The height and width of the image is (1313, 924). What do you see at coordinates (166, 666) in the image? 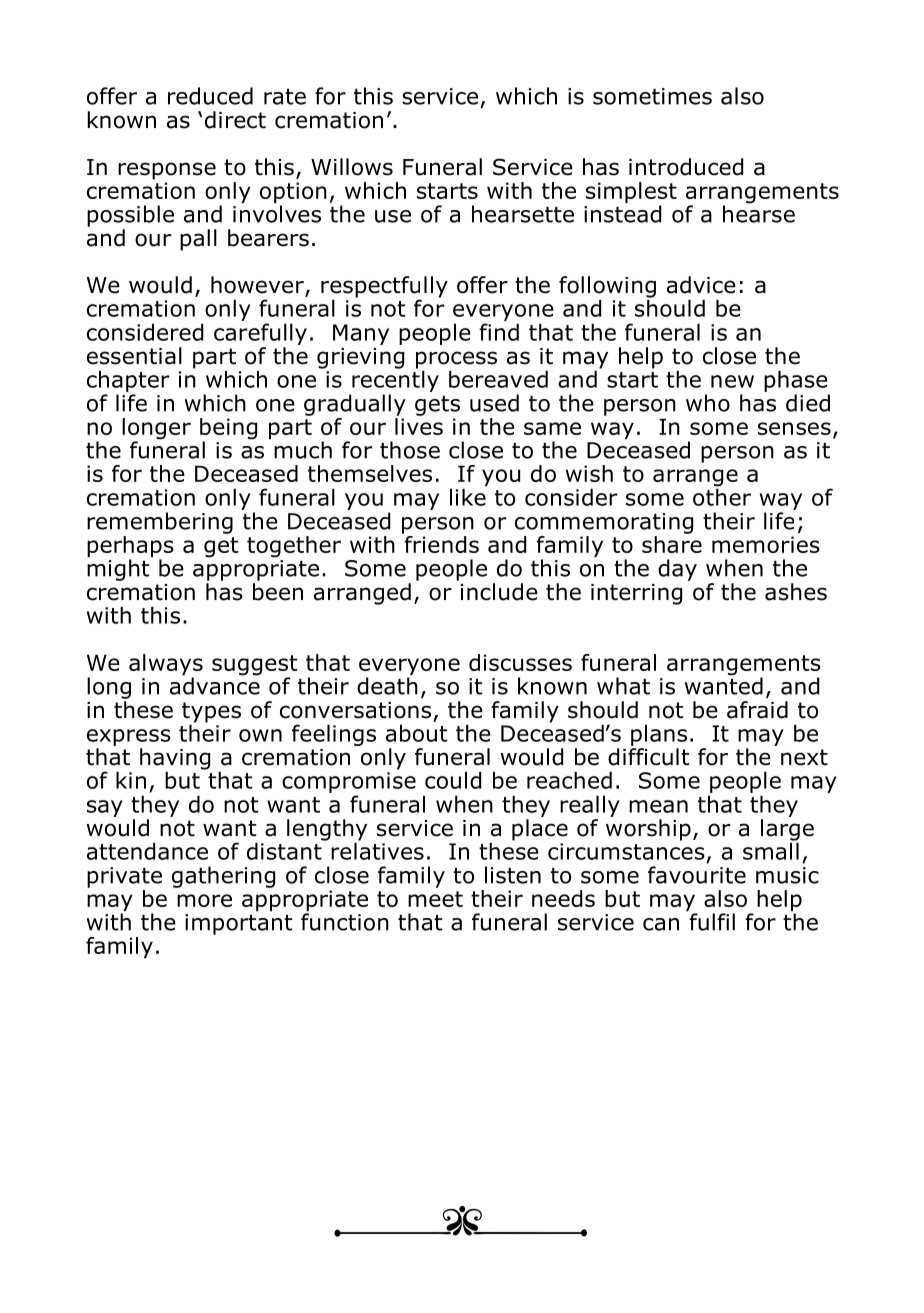
I see `always` at bounding box center [166, 666].
